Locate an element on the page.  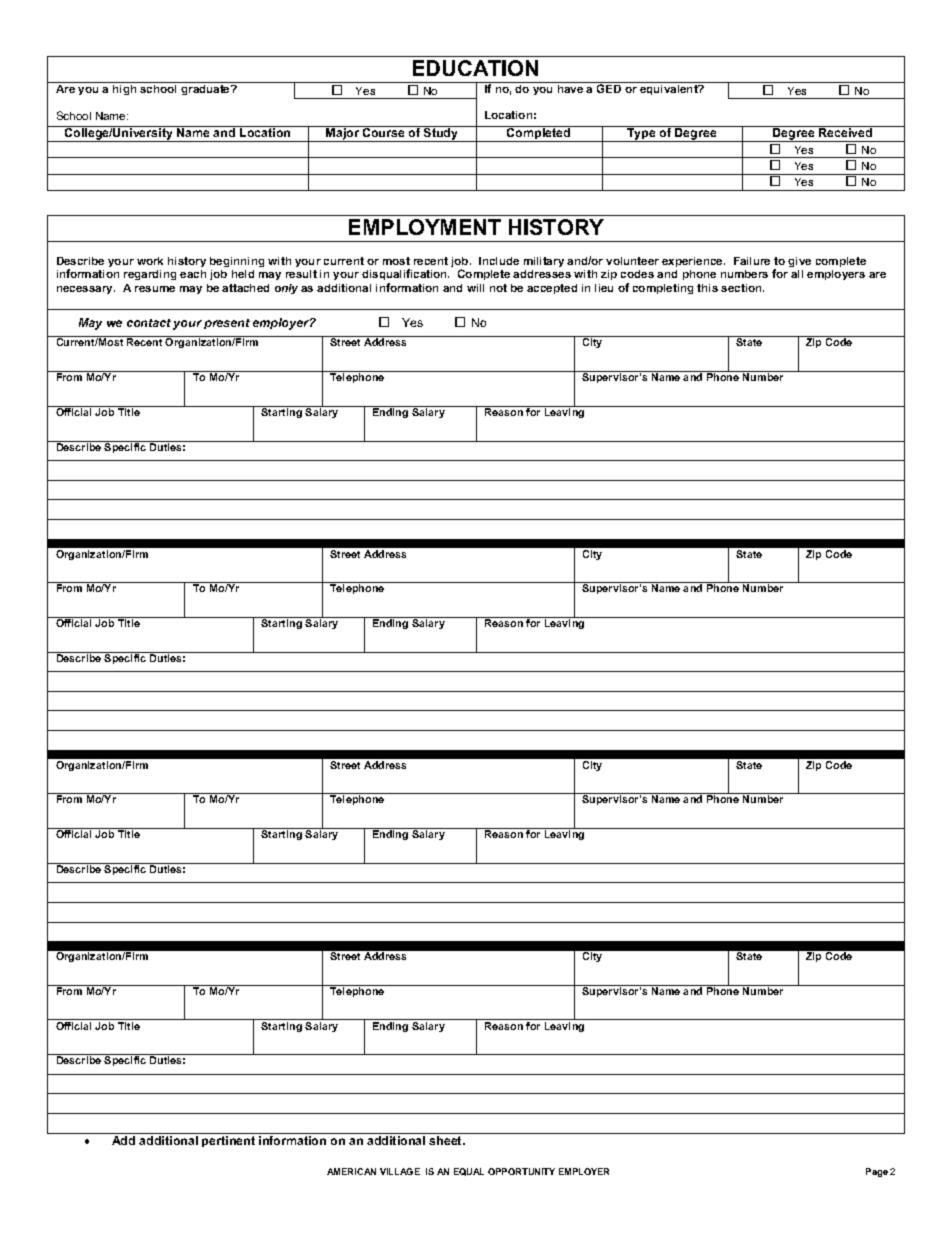
section is located at coordinates (742, 288).
